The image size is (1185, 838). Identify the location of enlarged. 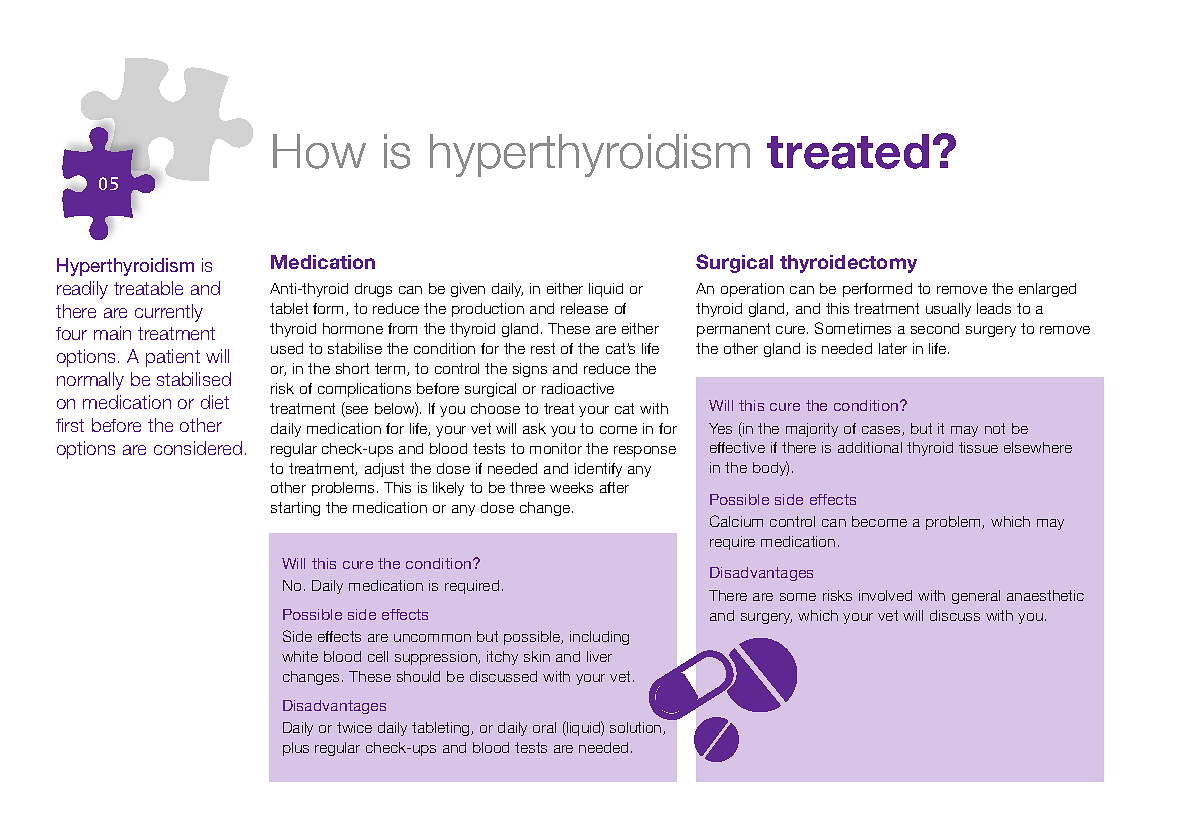
(1047, 290).
